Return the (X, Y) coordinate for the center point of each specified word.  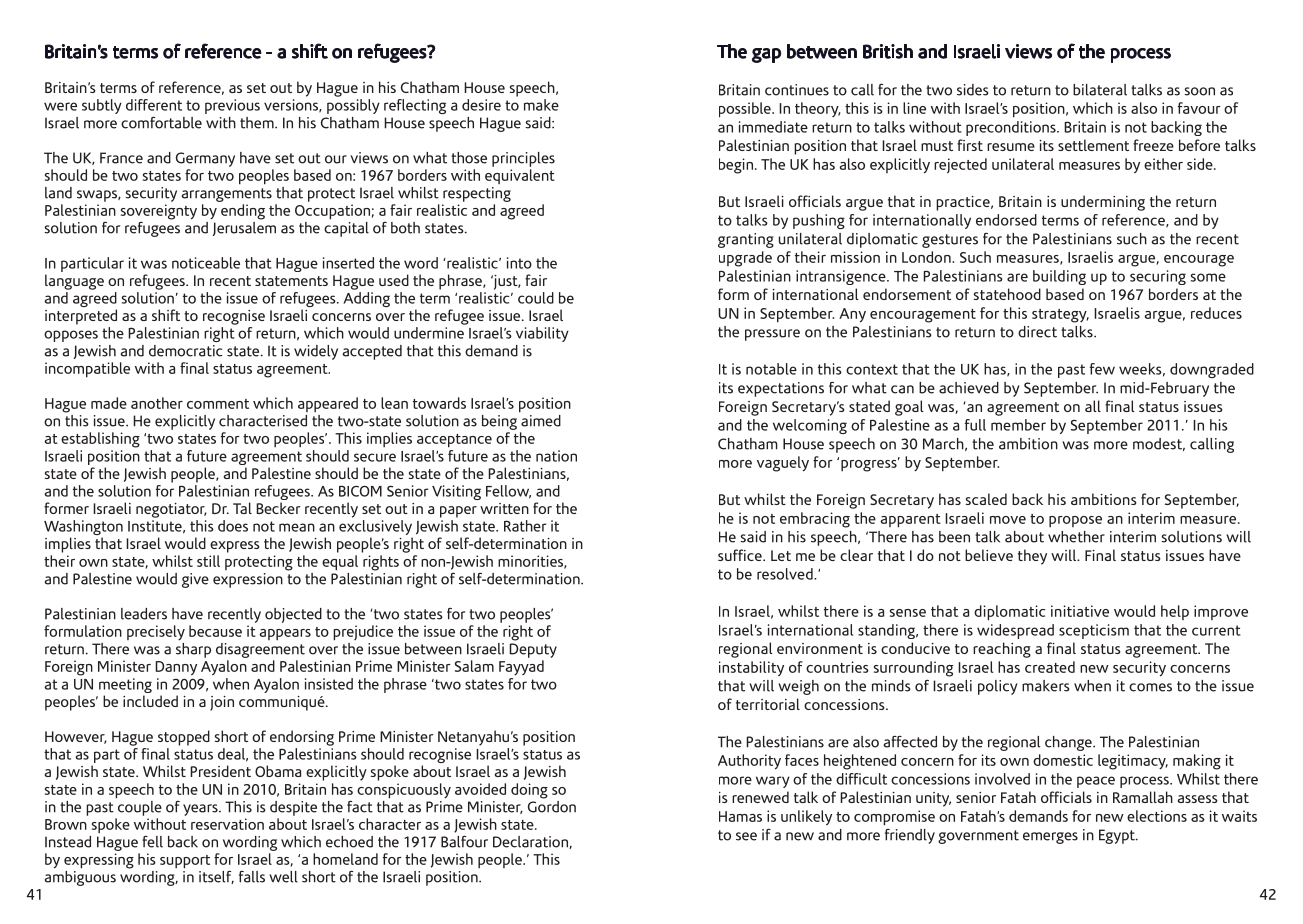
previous (232, 106)
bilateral (1100, 90)
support (185, 862)
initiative (1080, 611)
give (195, 580)
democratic (185, 351)
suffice (741, 555)
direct (1037, 332)
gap (766, 55)
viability (542, 334)
